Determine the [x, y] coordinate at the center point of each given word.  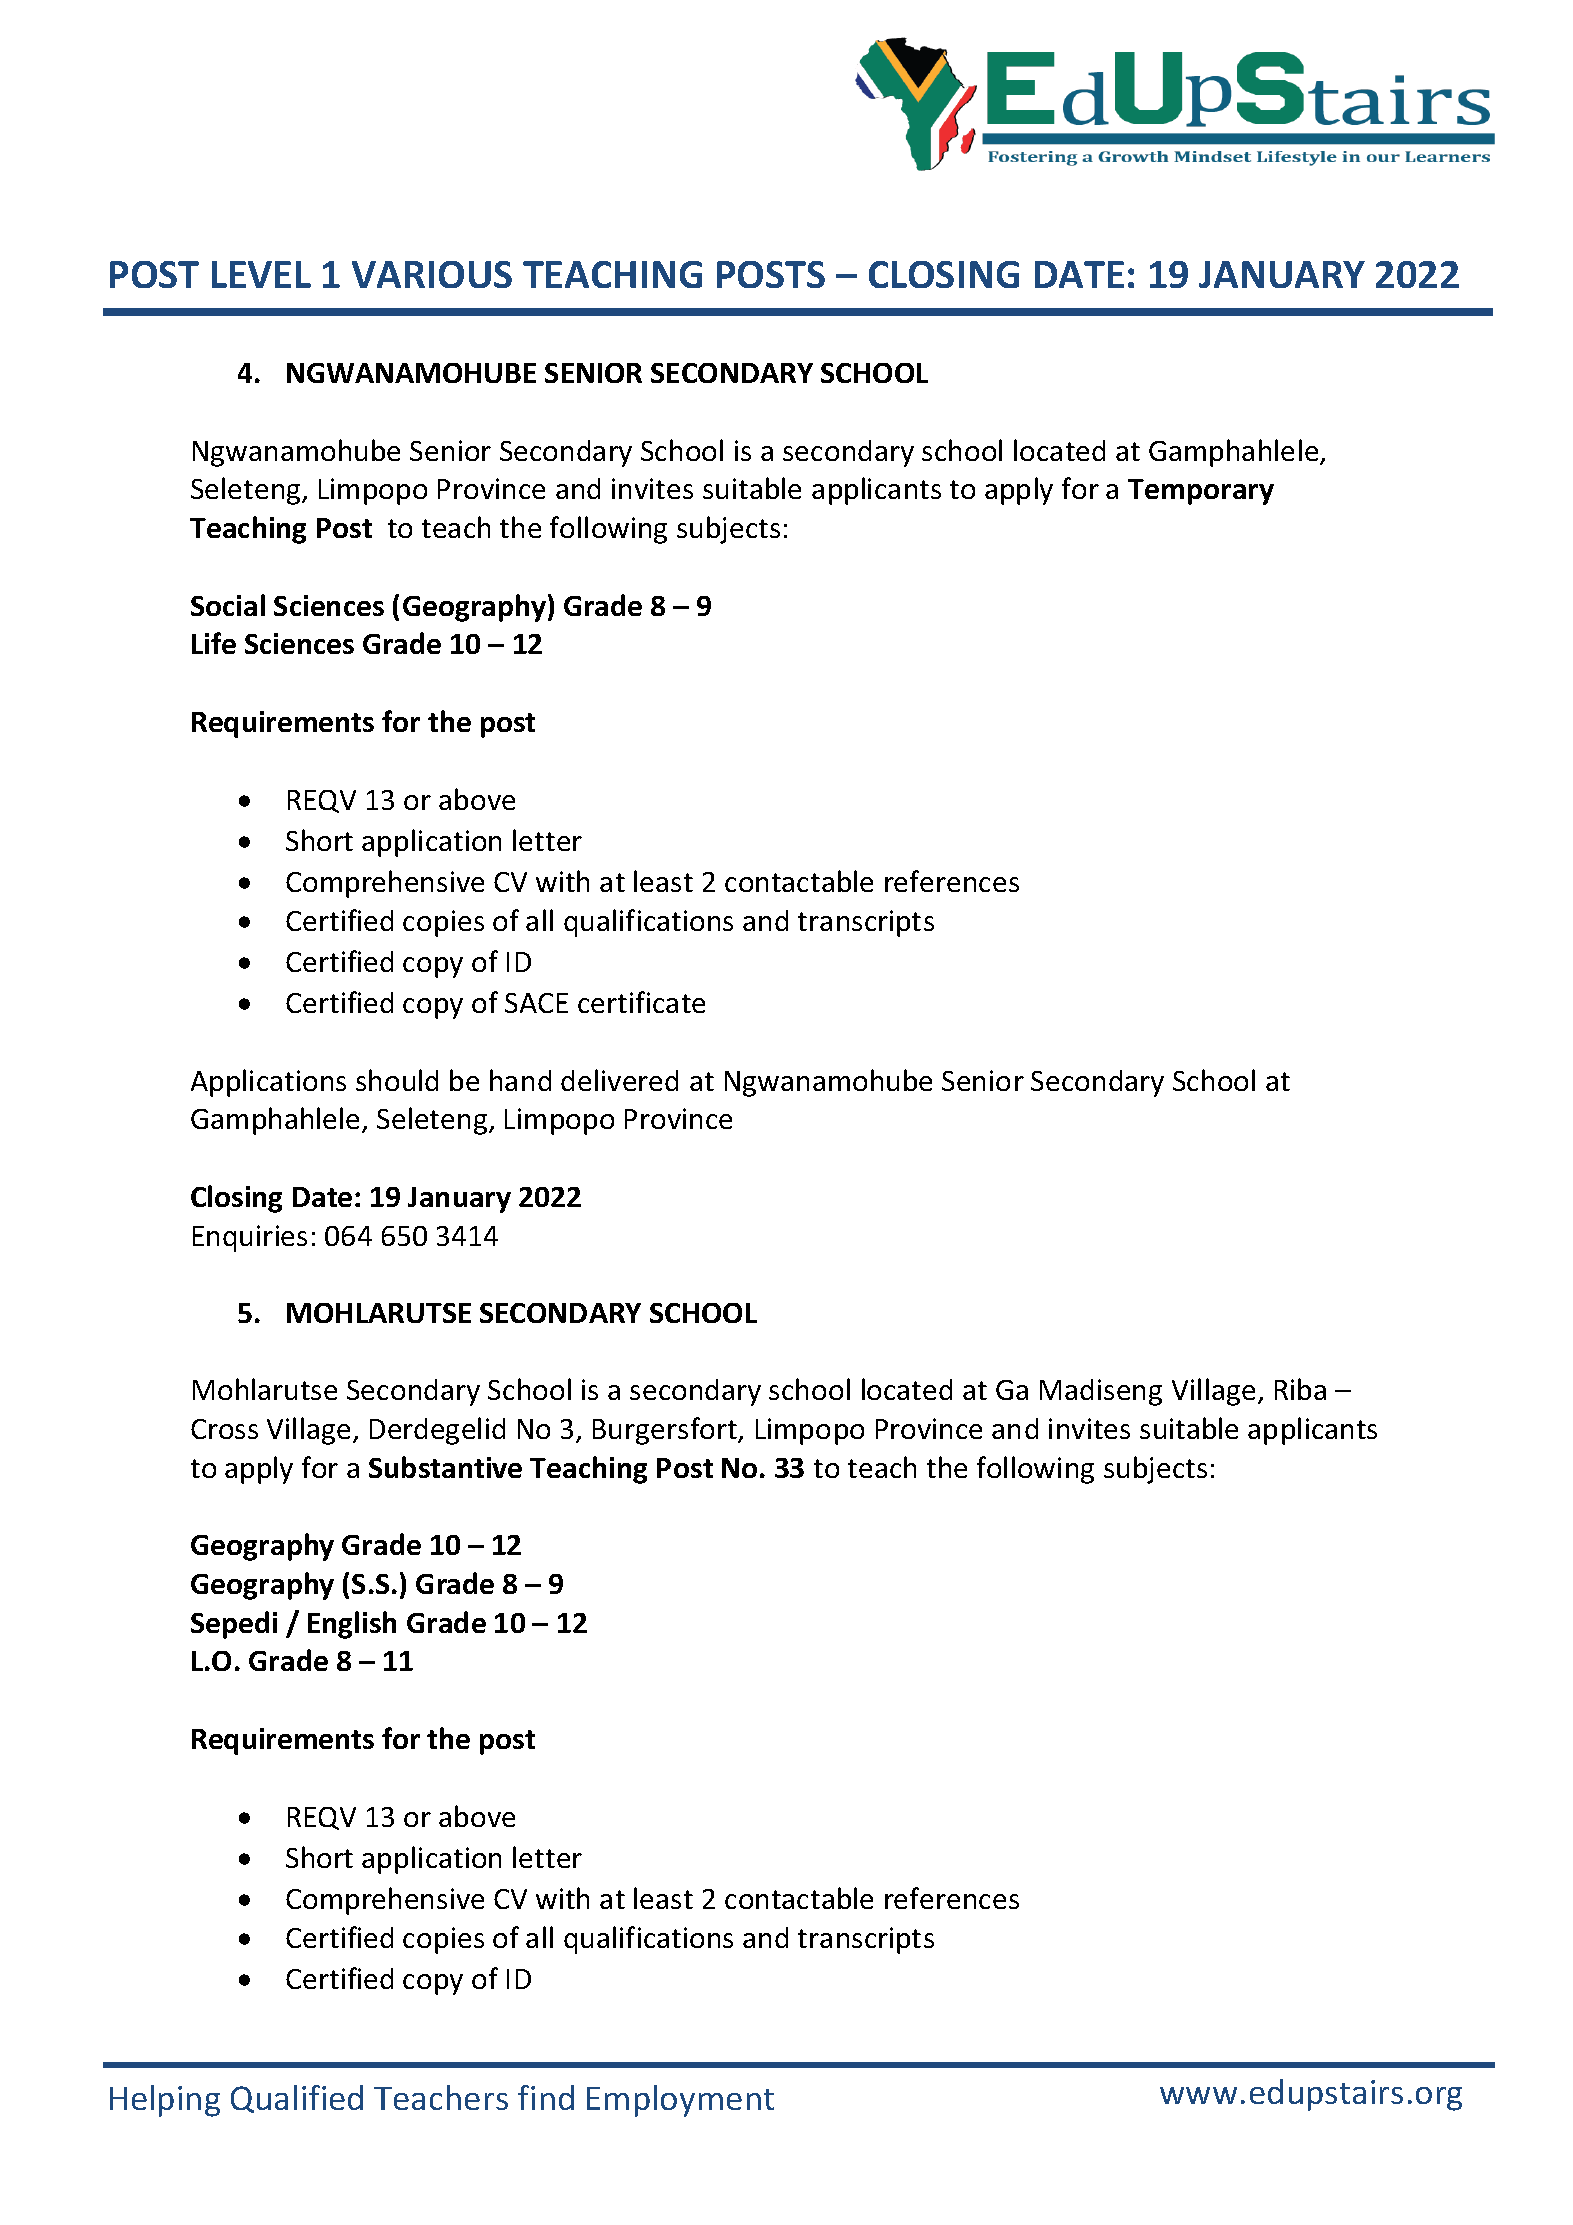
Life [214, 643]
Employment [680, 2101]
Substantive [445, 1467]
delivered [619, 1080]
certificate [641, 1002]
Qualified [297, 2099]
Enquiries [250, 1238]
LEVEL [261, 274]
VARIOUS [432, 274]
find [546, 2097]
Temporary [1201, 492]
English [352, 1625]
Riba [1300, 1389]
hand [520, 1080]
